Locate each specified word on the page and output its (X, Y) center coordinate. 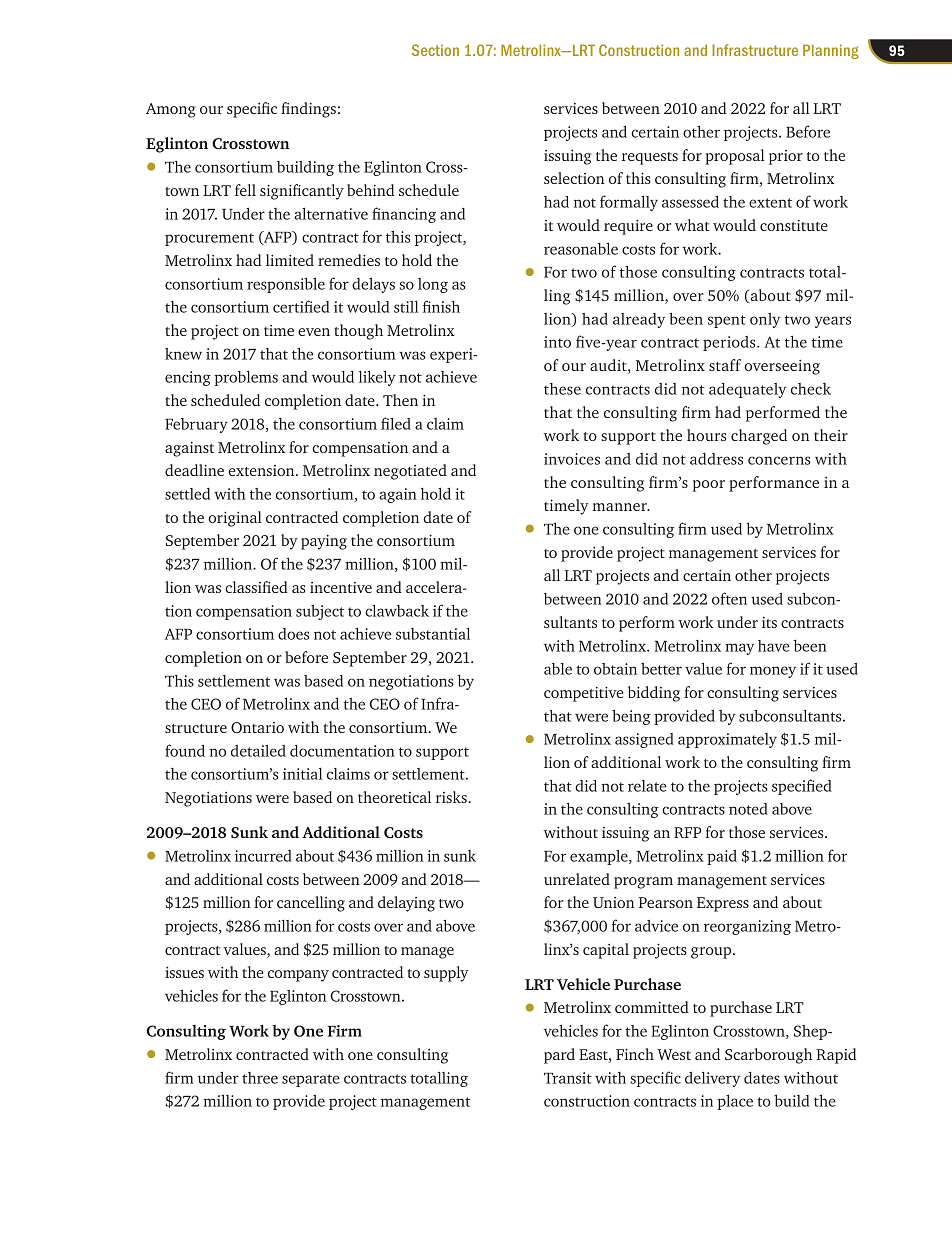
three (260, 1078)
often (729, 598)
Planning (831, 51)
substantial (433, 634)
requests (650, 158)
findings (308, 110)
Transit (568, 1078)
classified (256, 587)
